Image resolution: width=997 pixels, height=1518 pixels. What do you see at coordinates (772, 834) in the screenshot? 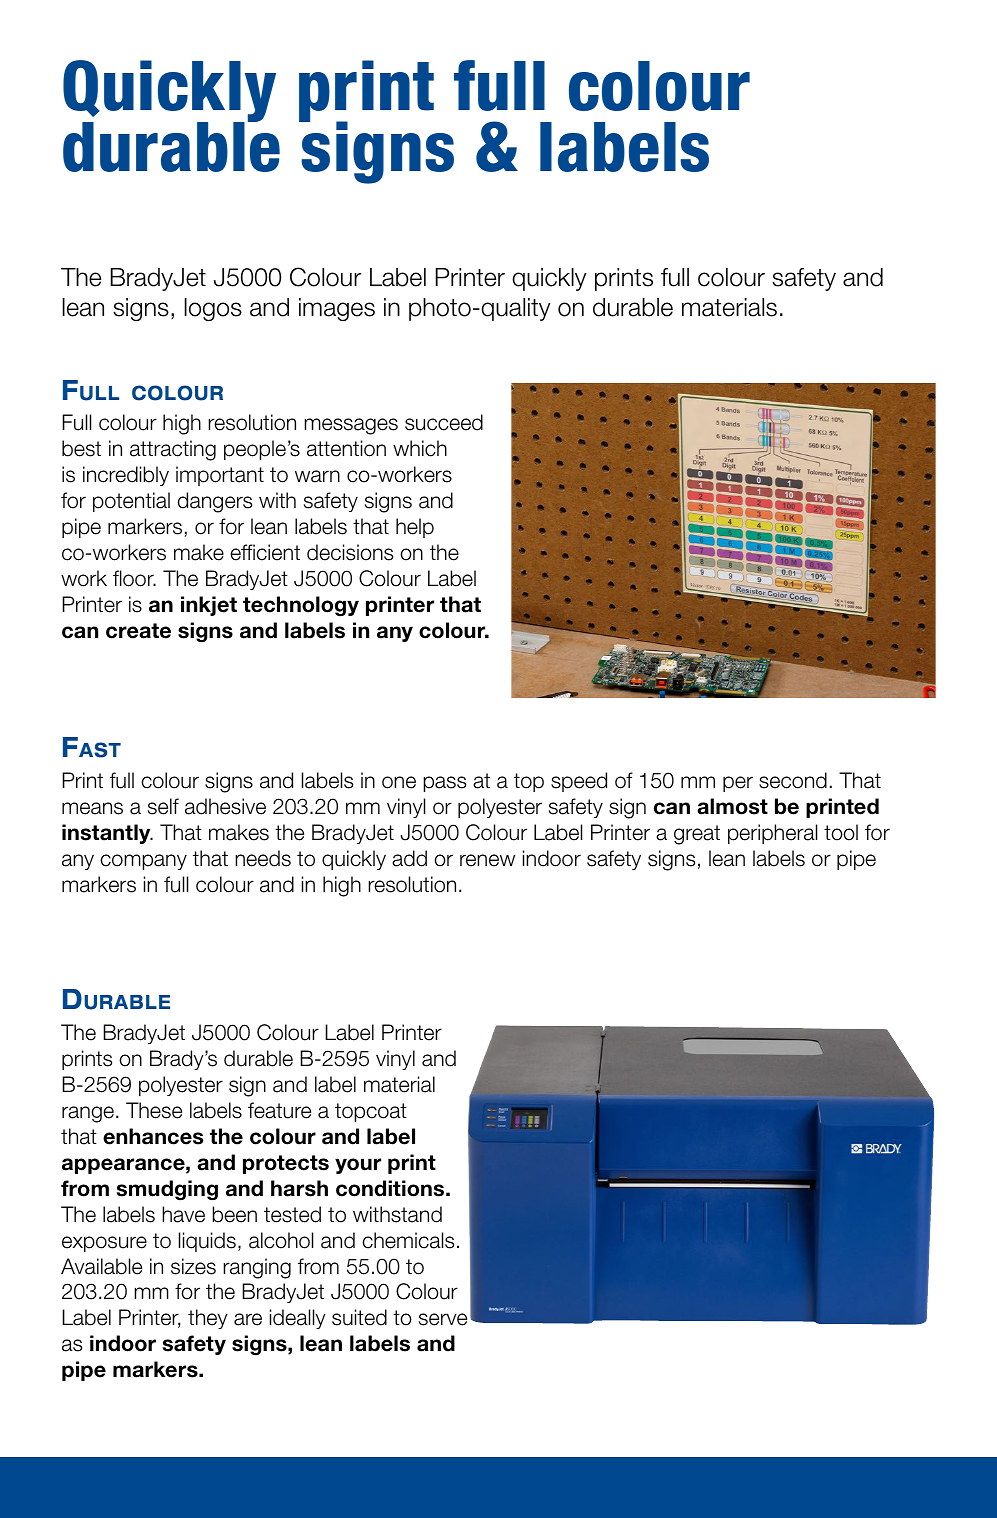
I see `peripheral` at bounding box center [772, 834].
